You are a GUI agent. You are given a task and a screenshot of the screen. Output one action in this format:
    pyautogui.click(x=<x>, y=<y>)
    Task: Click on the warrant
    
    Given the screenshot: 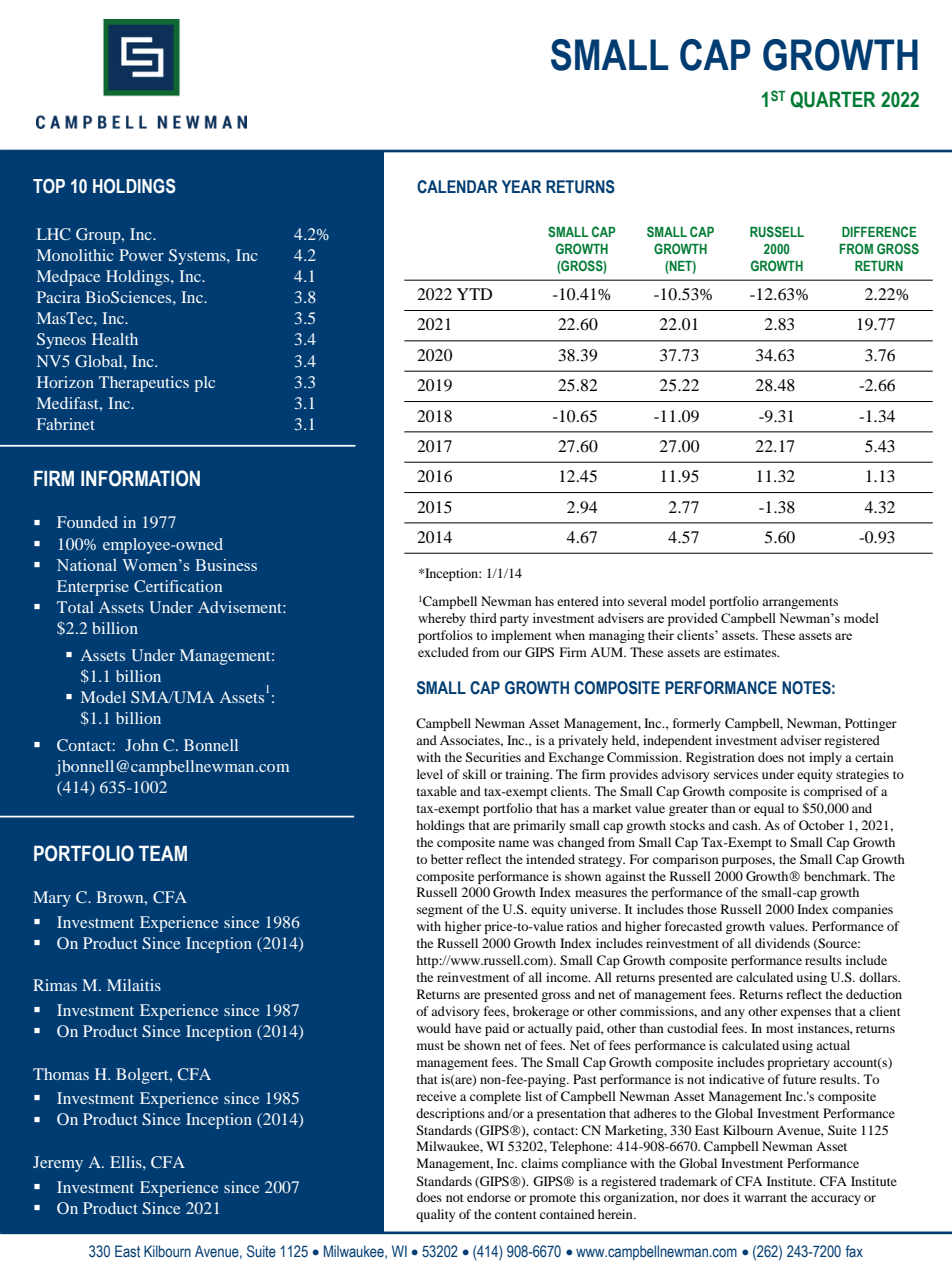 What is the action you would take?
    pyautogui.click(x=765, y=1198)
